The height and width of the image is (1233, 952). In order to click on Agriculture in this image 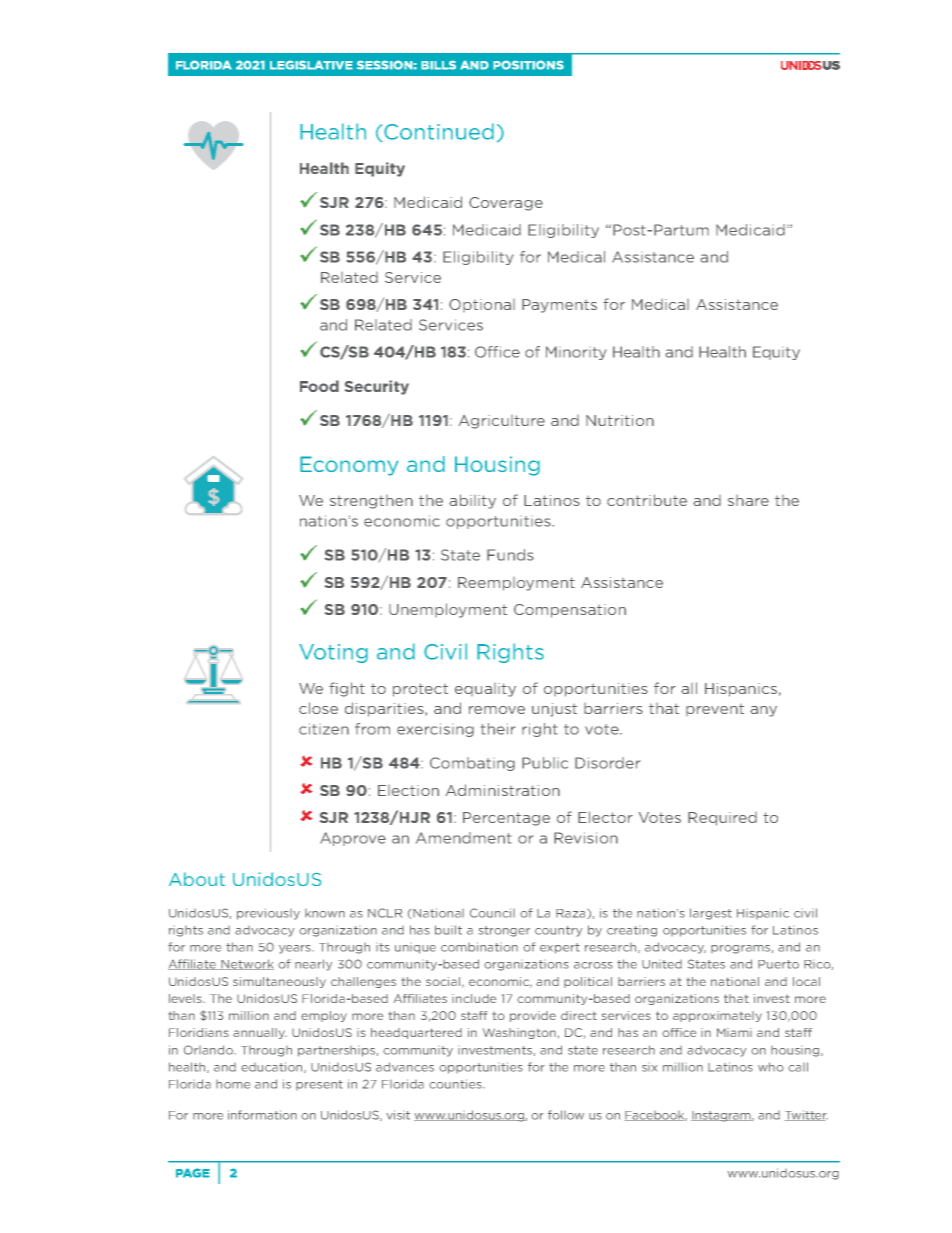, I will do `click(502, 422)`.
